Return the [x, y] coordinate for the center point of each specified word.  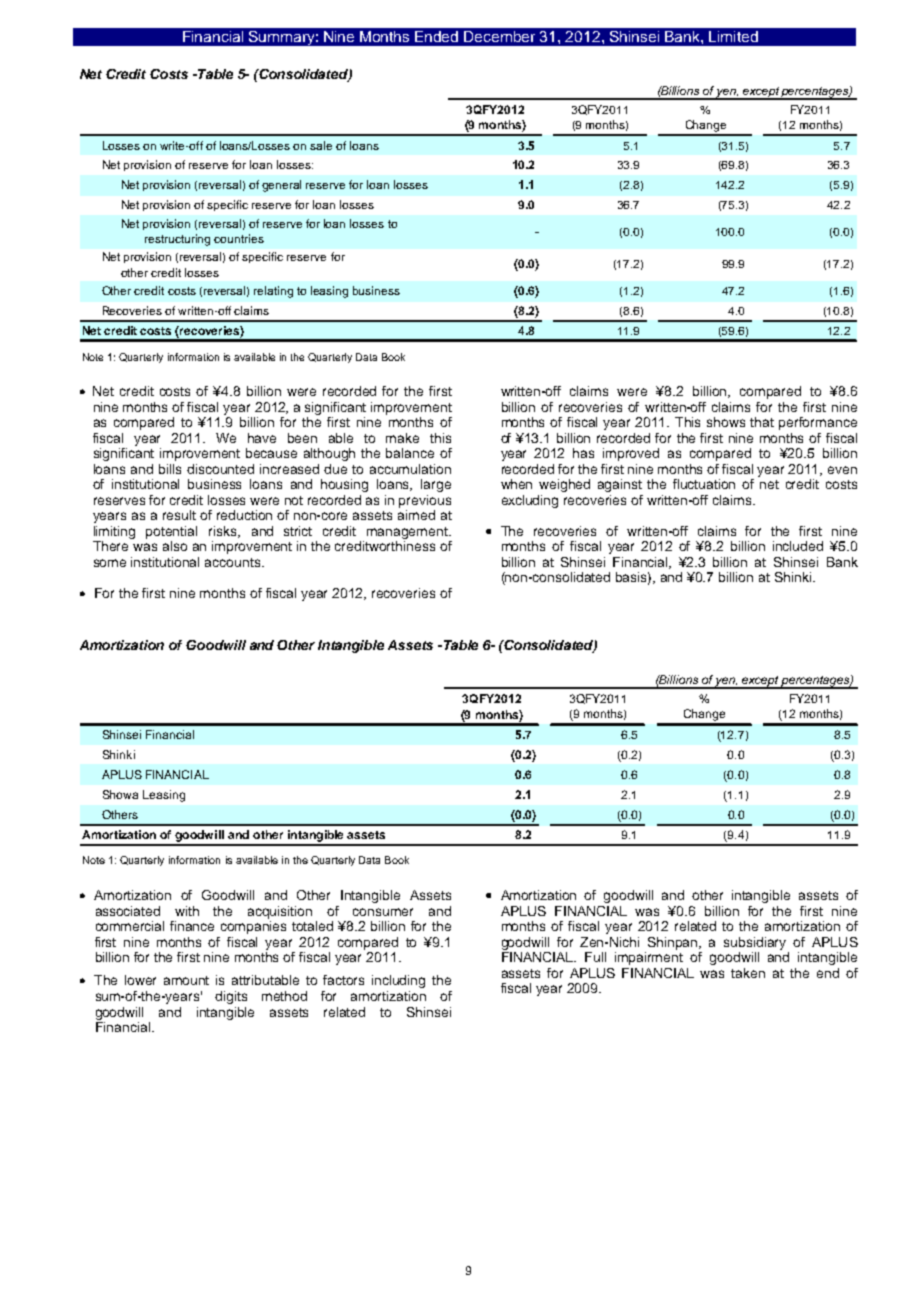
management [409, 533]
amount [186, 980]
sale [321, 145]
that [762, 422]
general [281, 186]
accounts [234, 562]
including [398, 981]
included [798, 546]
